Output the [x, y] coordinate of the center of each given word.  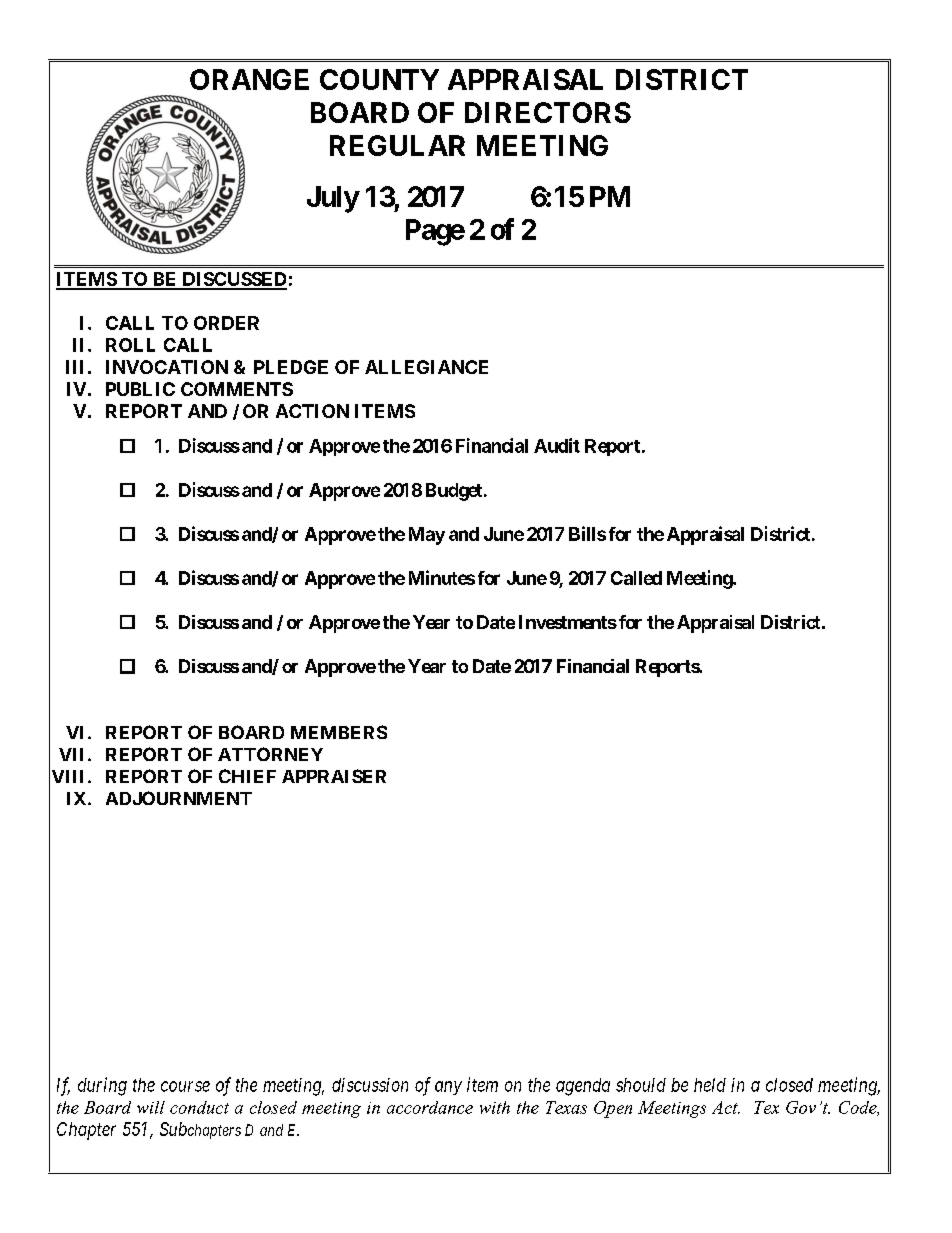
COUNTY [379, 79]
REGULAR [397, 145]
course [185, 1086]
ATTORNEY [270, 754]
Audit [557, 445]
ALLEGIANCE [426, 367]
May [427, 536]
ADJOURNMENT [179, 798]
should [641, 1085]
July [333, 199]
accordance [430, 1107]
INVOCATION [167, 367]
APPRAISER [334, 776]
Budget [454, 492]
